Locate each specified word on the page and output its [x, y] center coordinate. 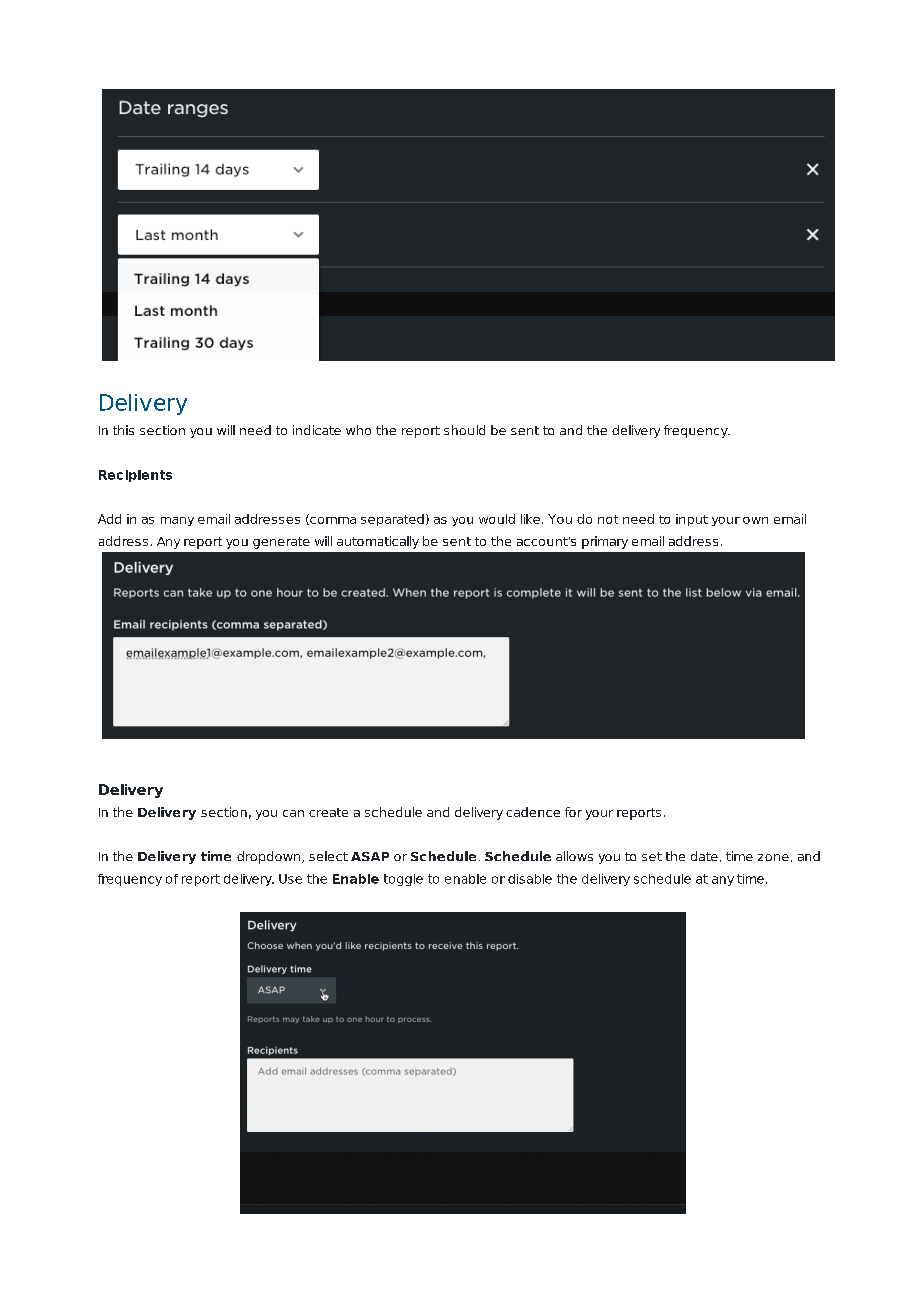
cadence [533, 812]
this [123, 430]
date [704, 856]
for [573, 812]
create [328, 812]
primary [605, 542]
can [293, 813]
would [497, 519]
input [692, 520]
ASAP [370, 856]
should [464, 430]
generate [281, 543]
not [608, 519]
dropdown [270, 857]
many [177, 521]
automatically [378, 542]
